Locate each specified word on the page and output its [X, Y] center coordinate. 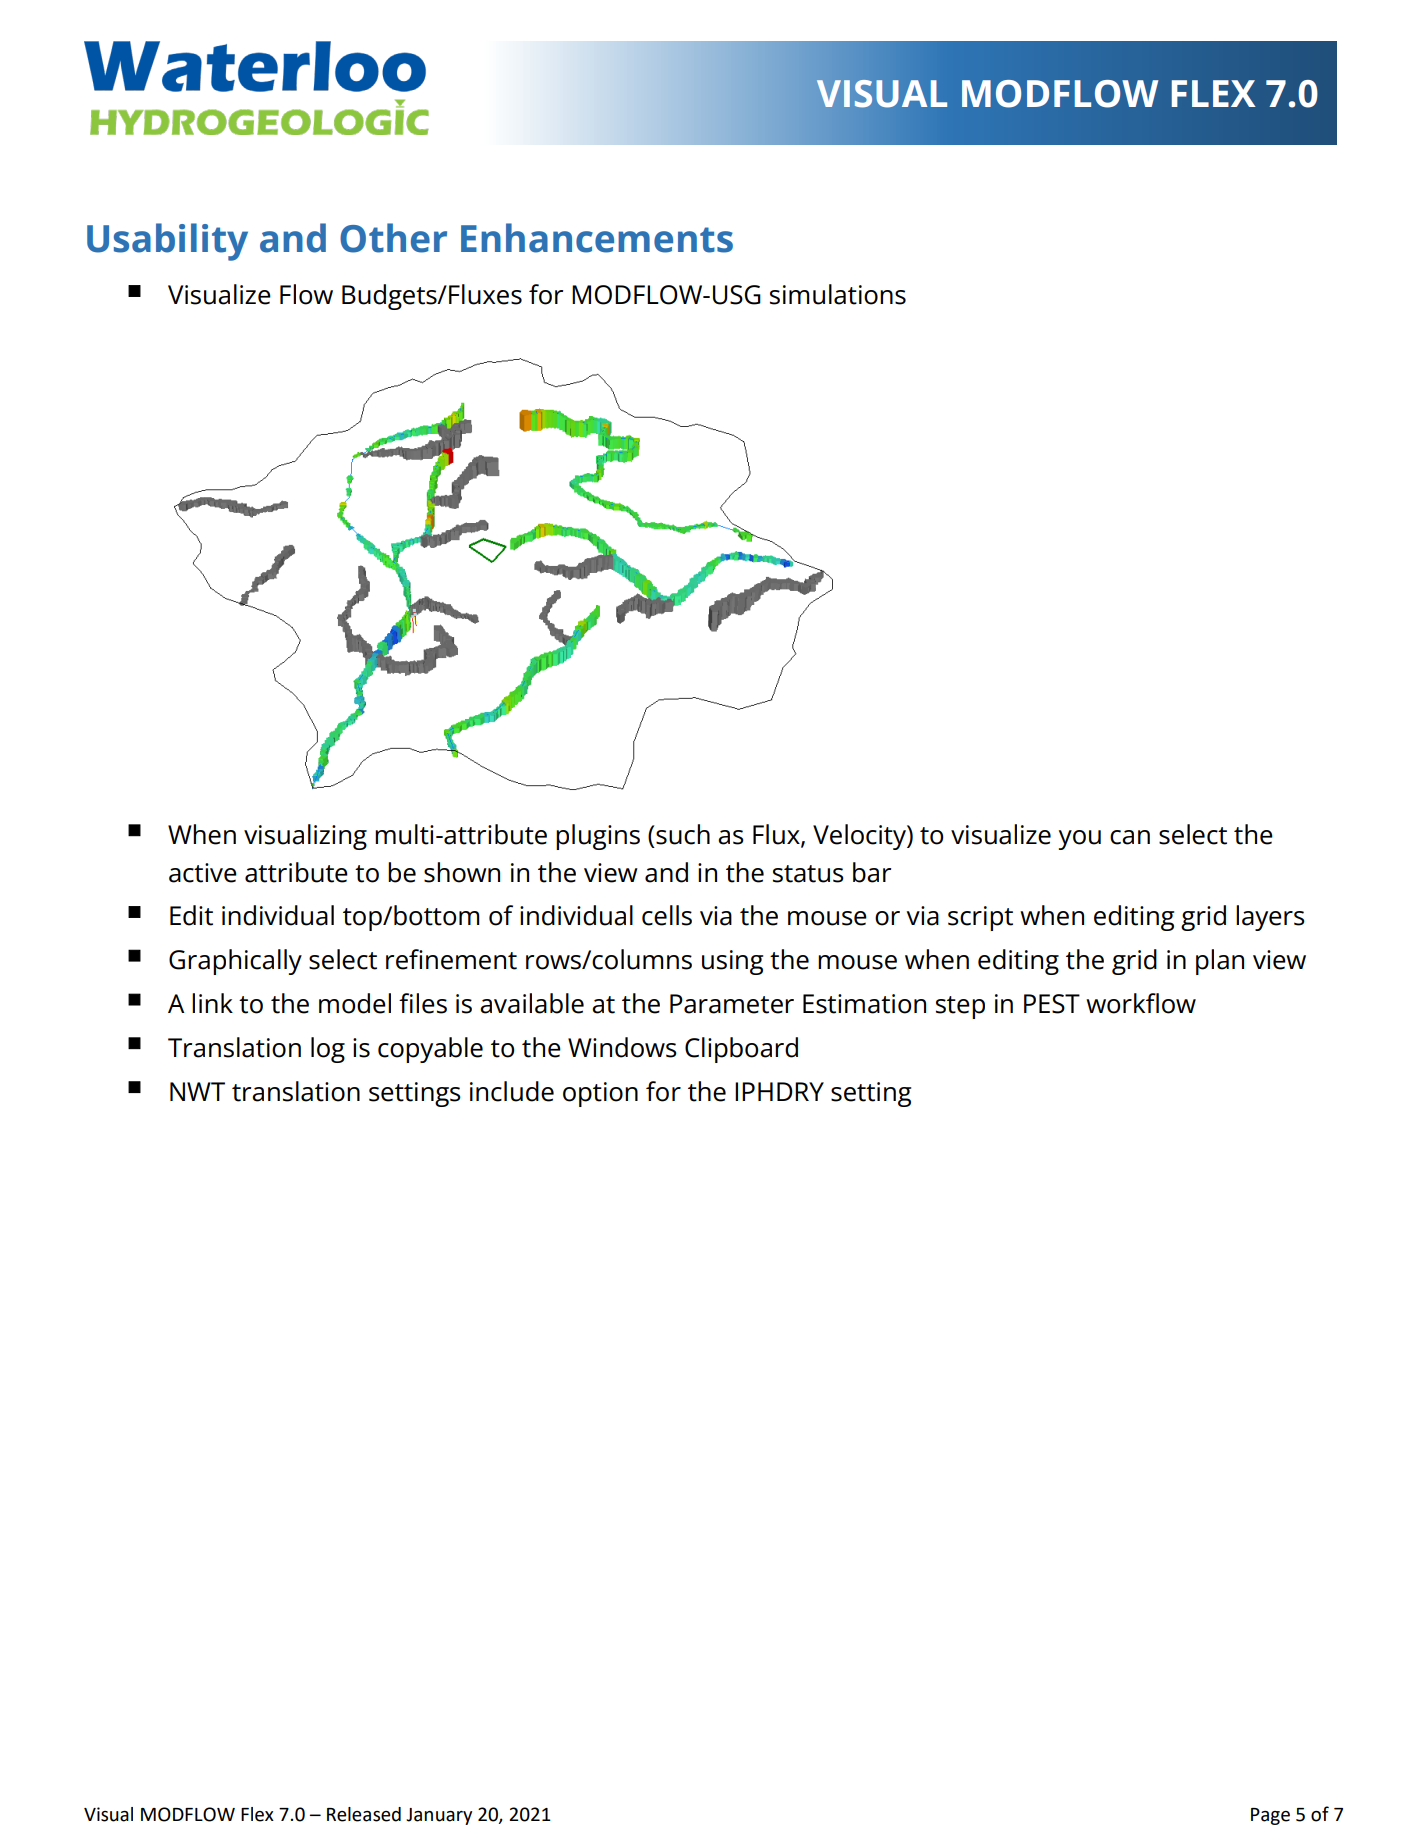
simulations [838, 294]
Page [1270, 1816]
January [439, 1816]
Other [393, 238]
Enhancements [597, 238]
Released [364, 1814]
